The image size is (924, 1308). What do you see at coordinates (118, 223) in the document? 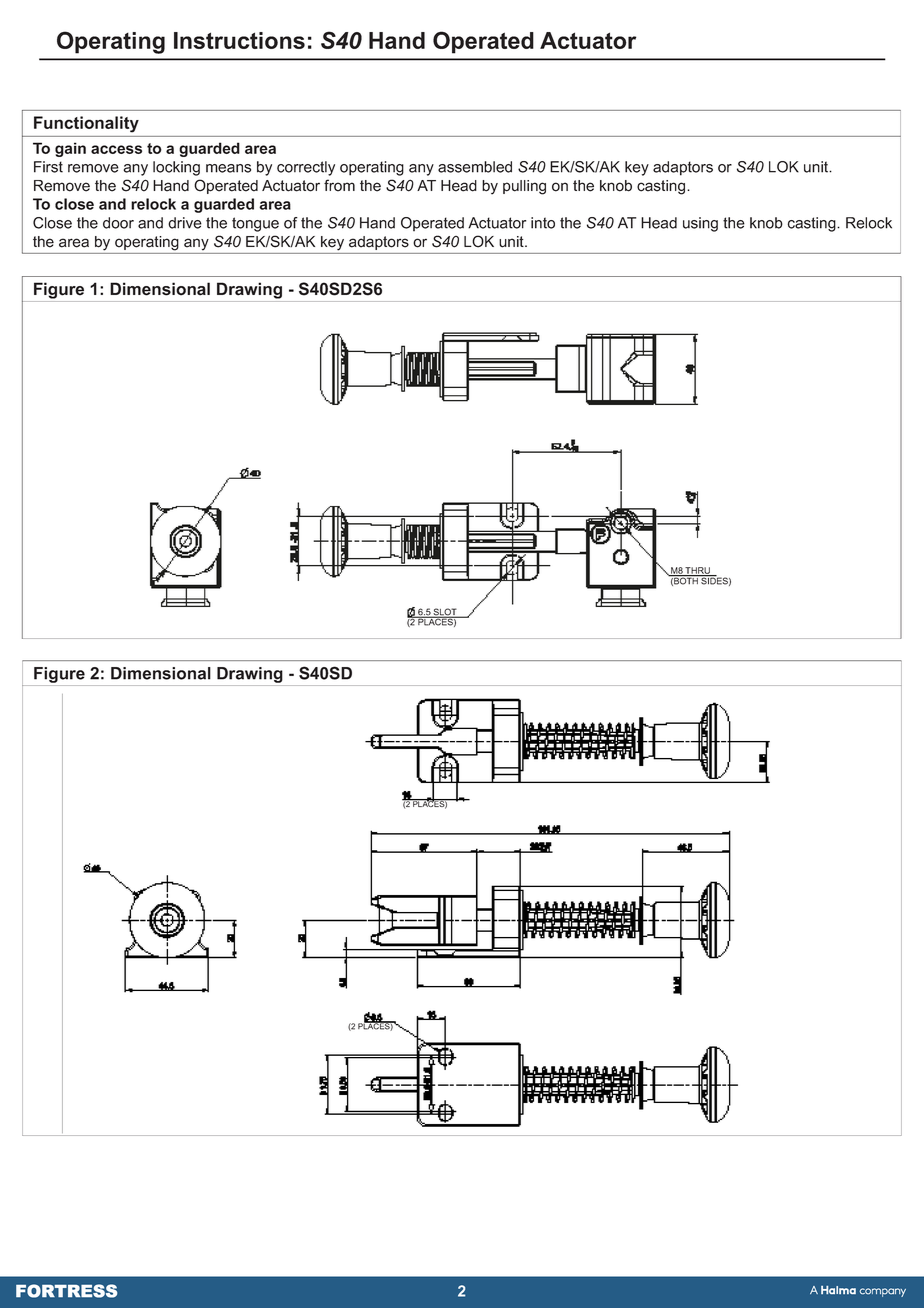
I see `door` at bounding box center [118, 223].
